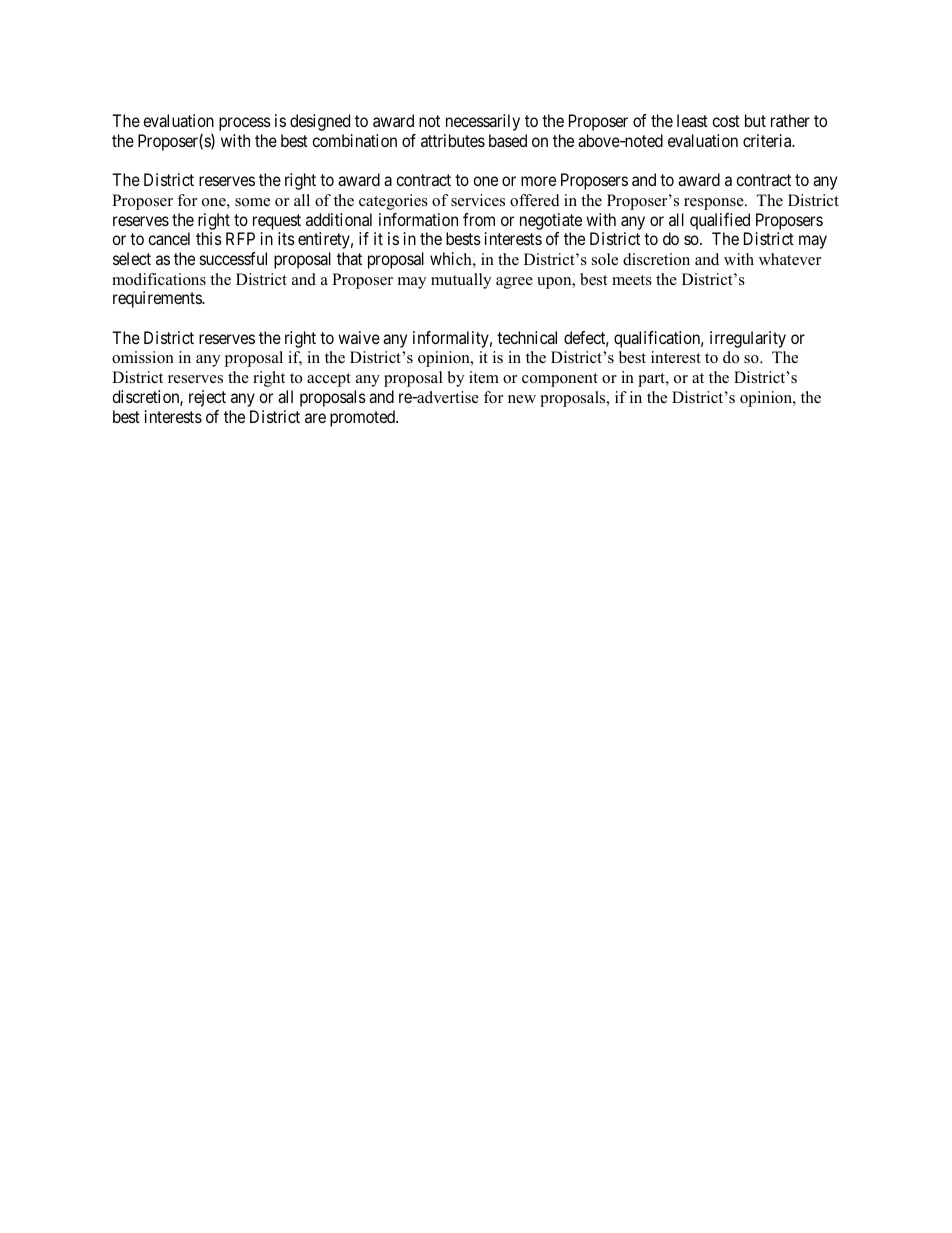 This screenshot has width=952, height=1233. What do you see at coordinates (277, 222) in the screenshot?
I see `request` at bounding box center [277, 222].
